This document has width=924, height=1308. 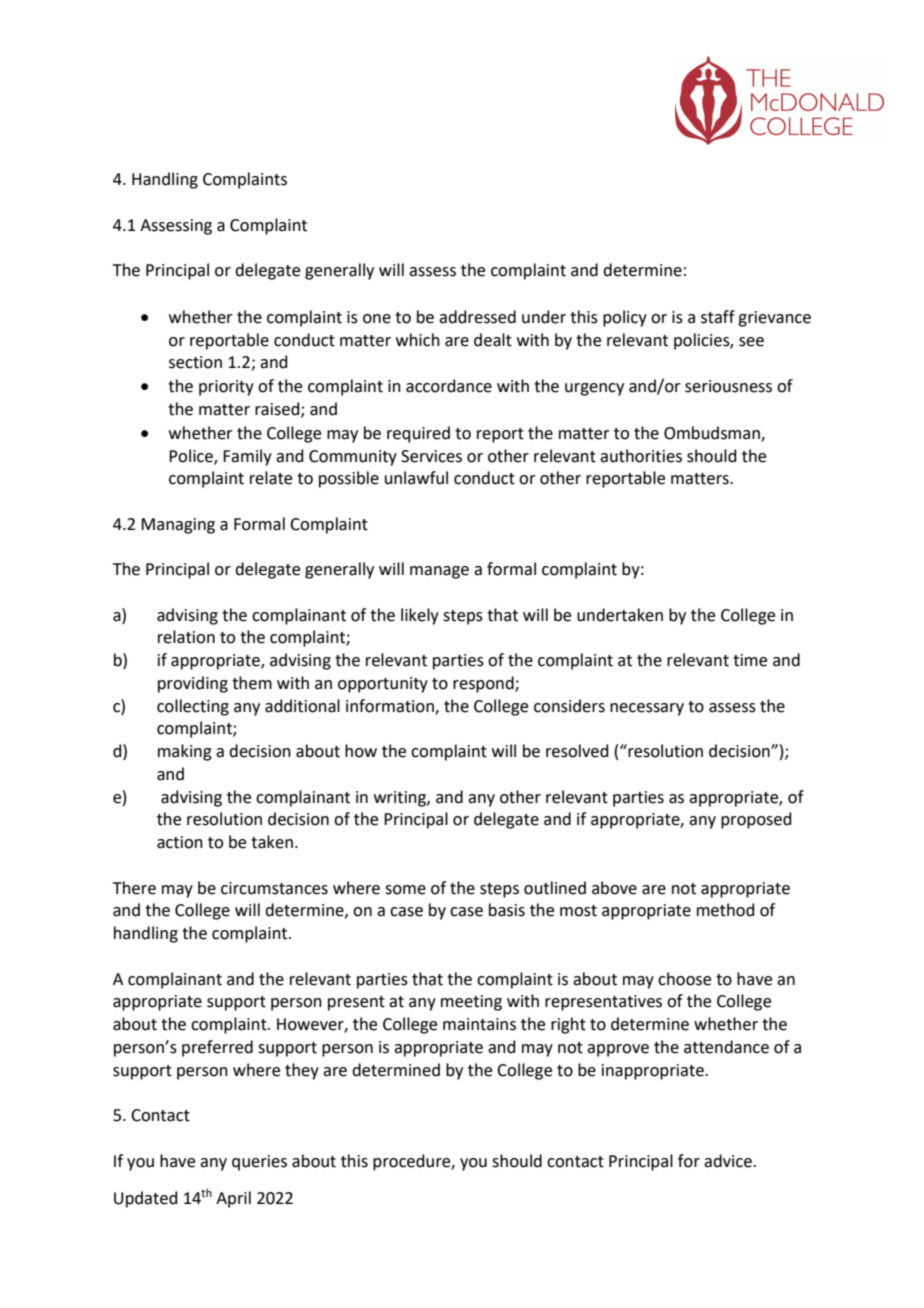 I want to click on making, so click(x=185, y=752).
